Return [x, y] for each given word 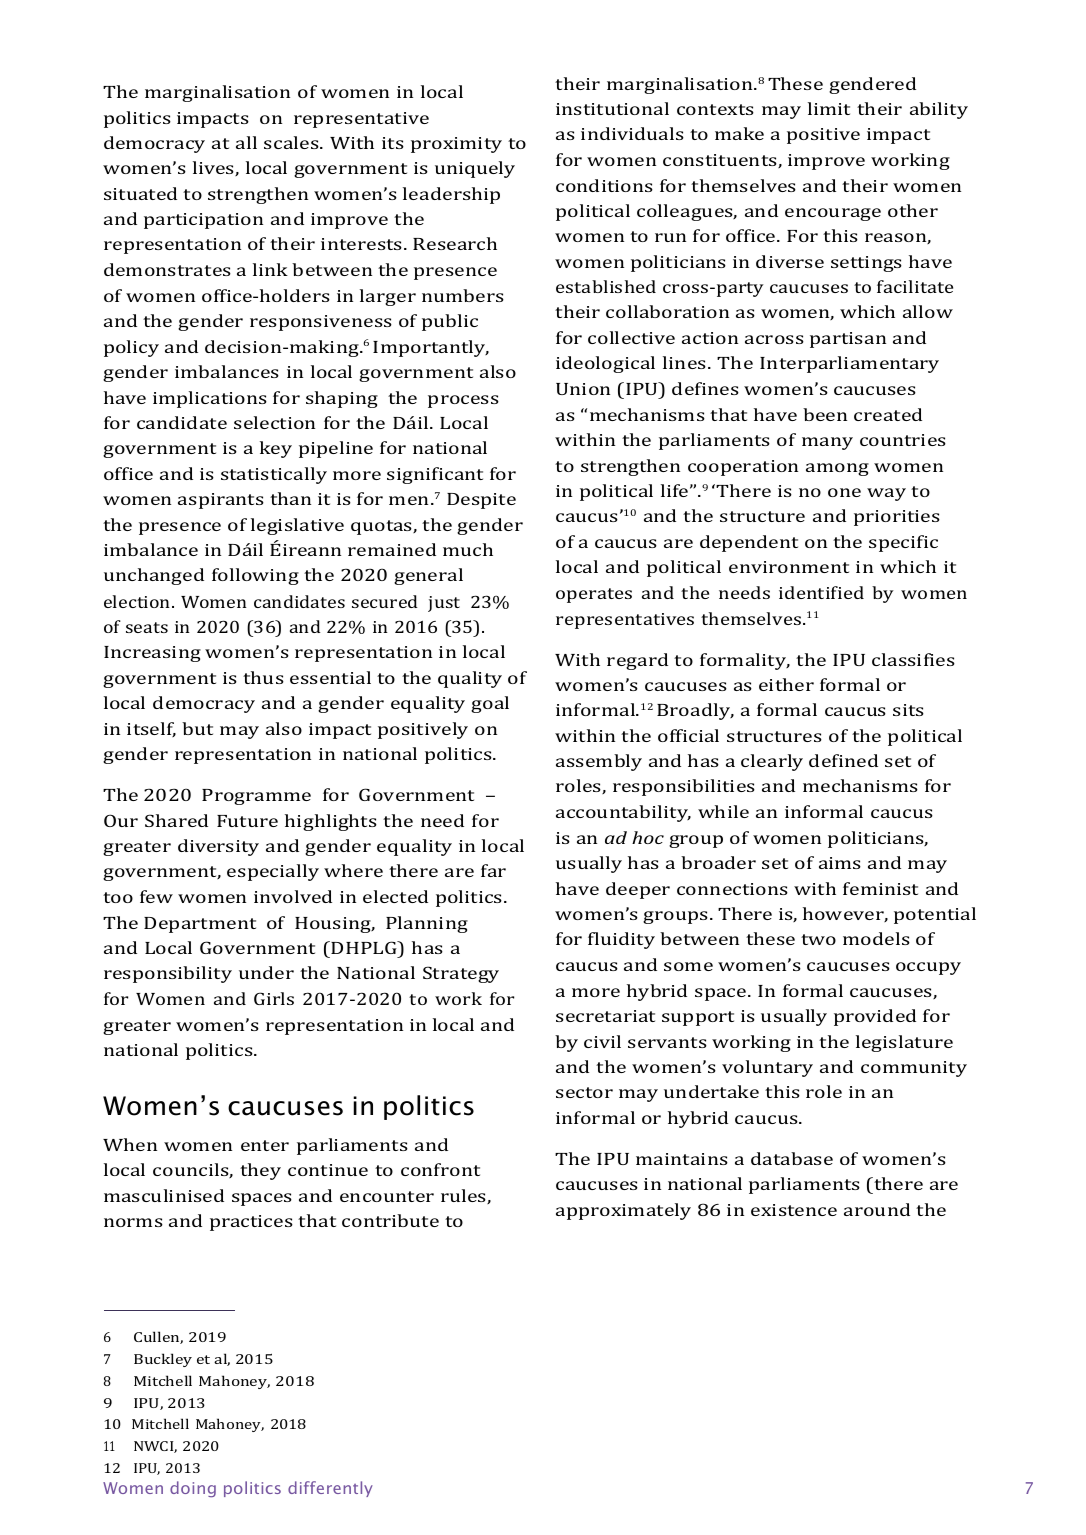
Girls [274, 998]
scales [292, 142]
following [255, 576]
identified [821, 592]
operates [594, 595]
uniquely [475, 169]
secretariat [605, 1016]
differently [330, 1489]
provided [875, 1017]
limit [829, 108]
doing [193, 1489]
